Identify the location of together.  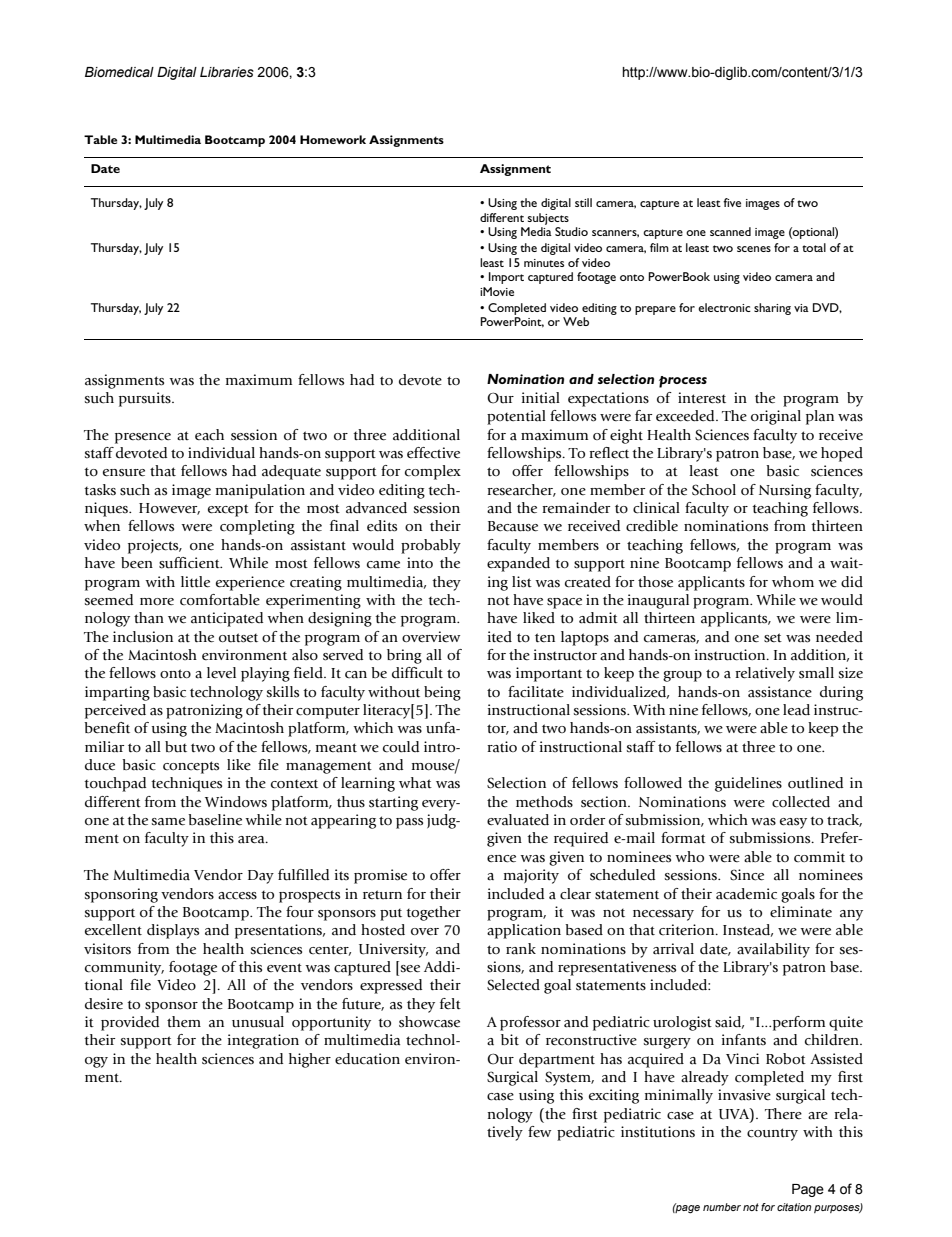
(433, 913).
